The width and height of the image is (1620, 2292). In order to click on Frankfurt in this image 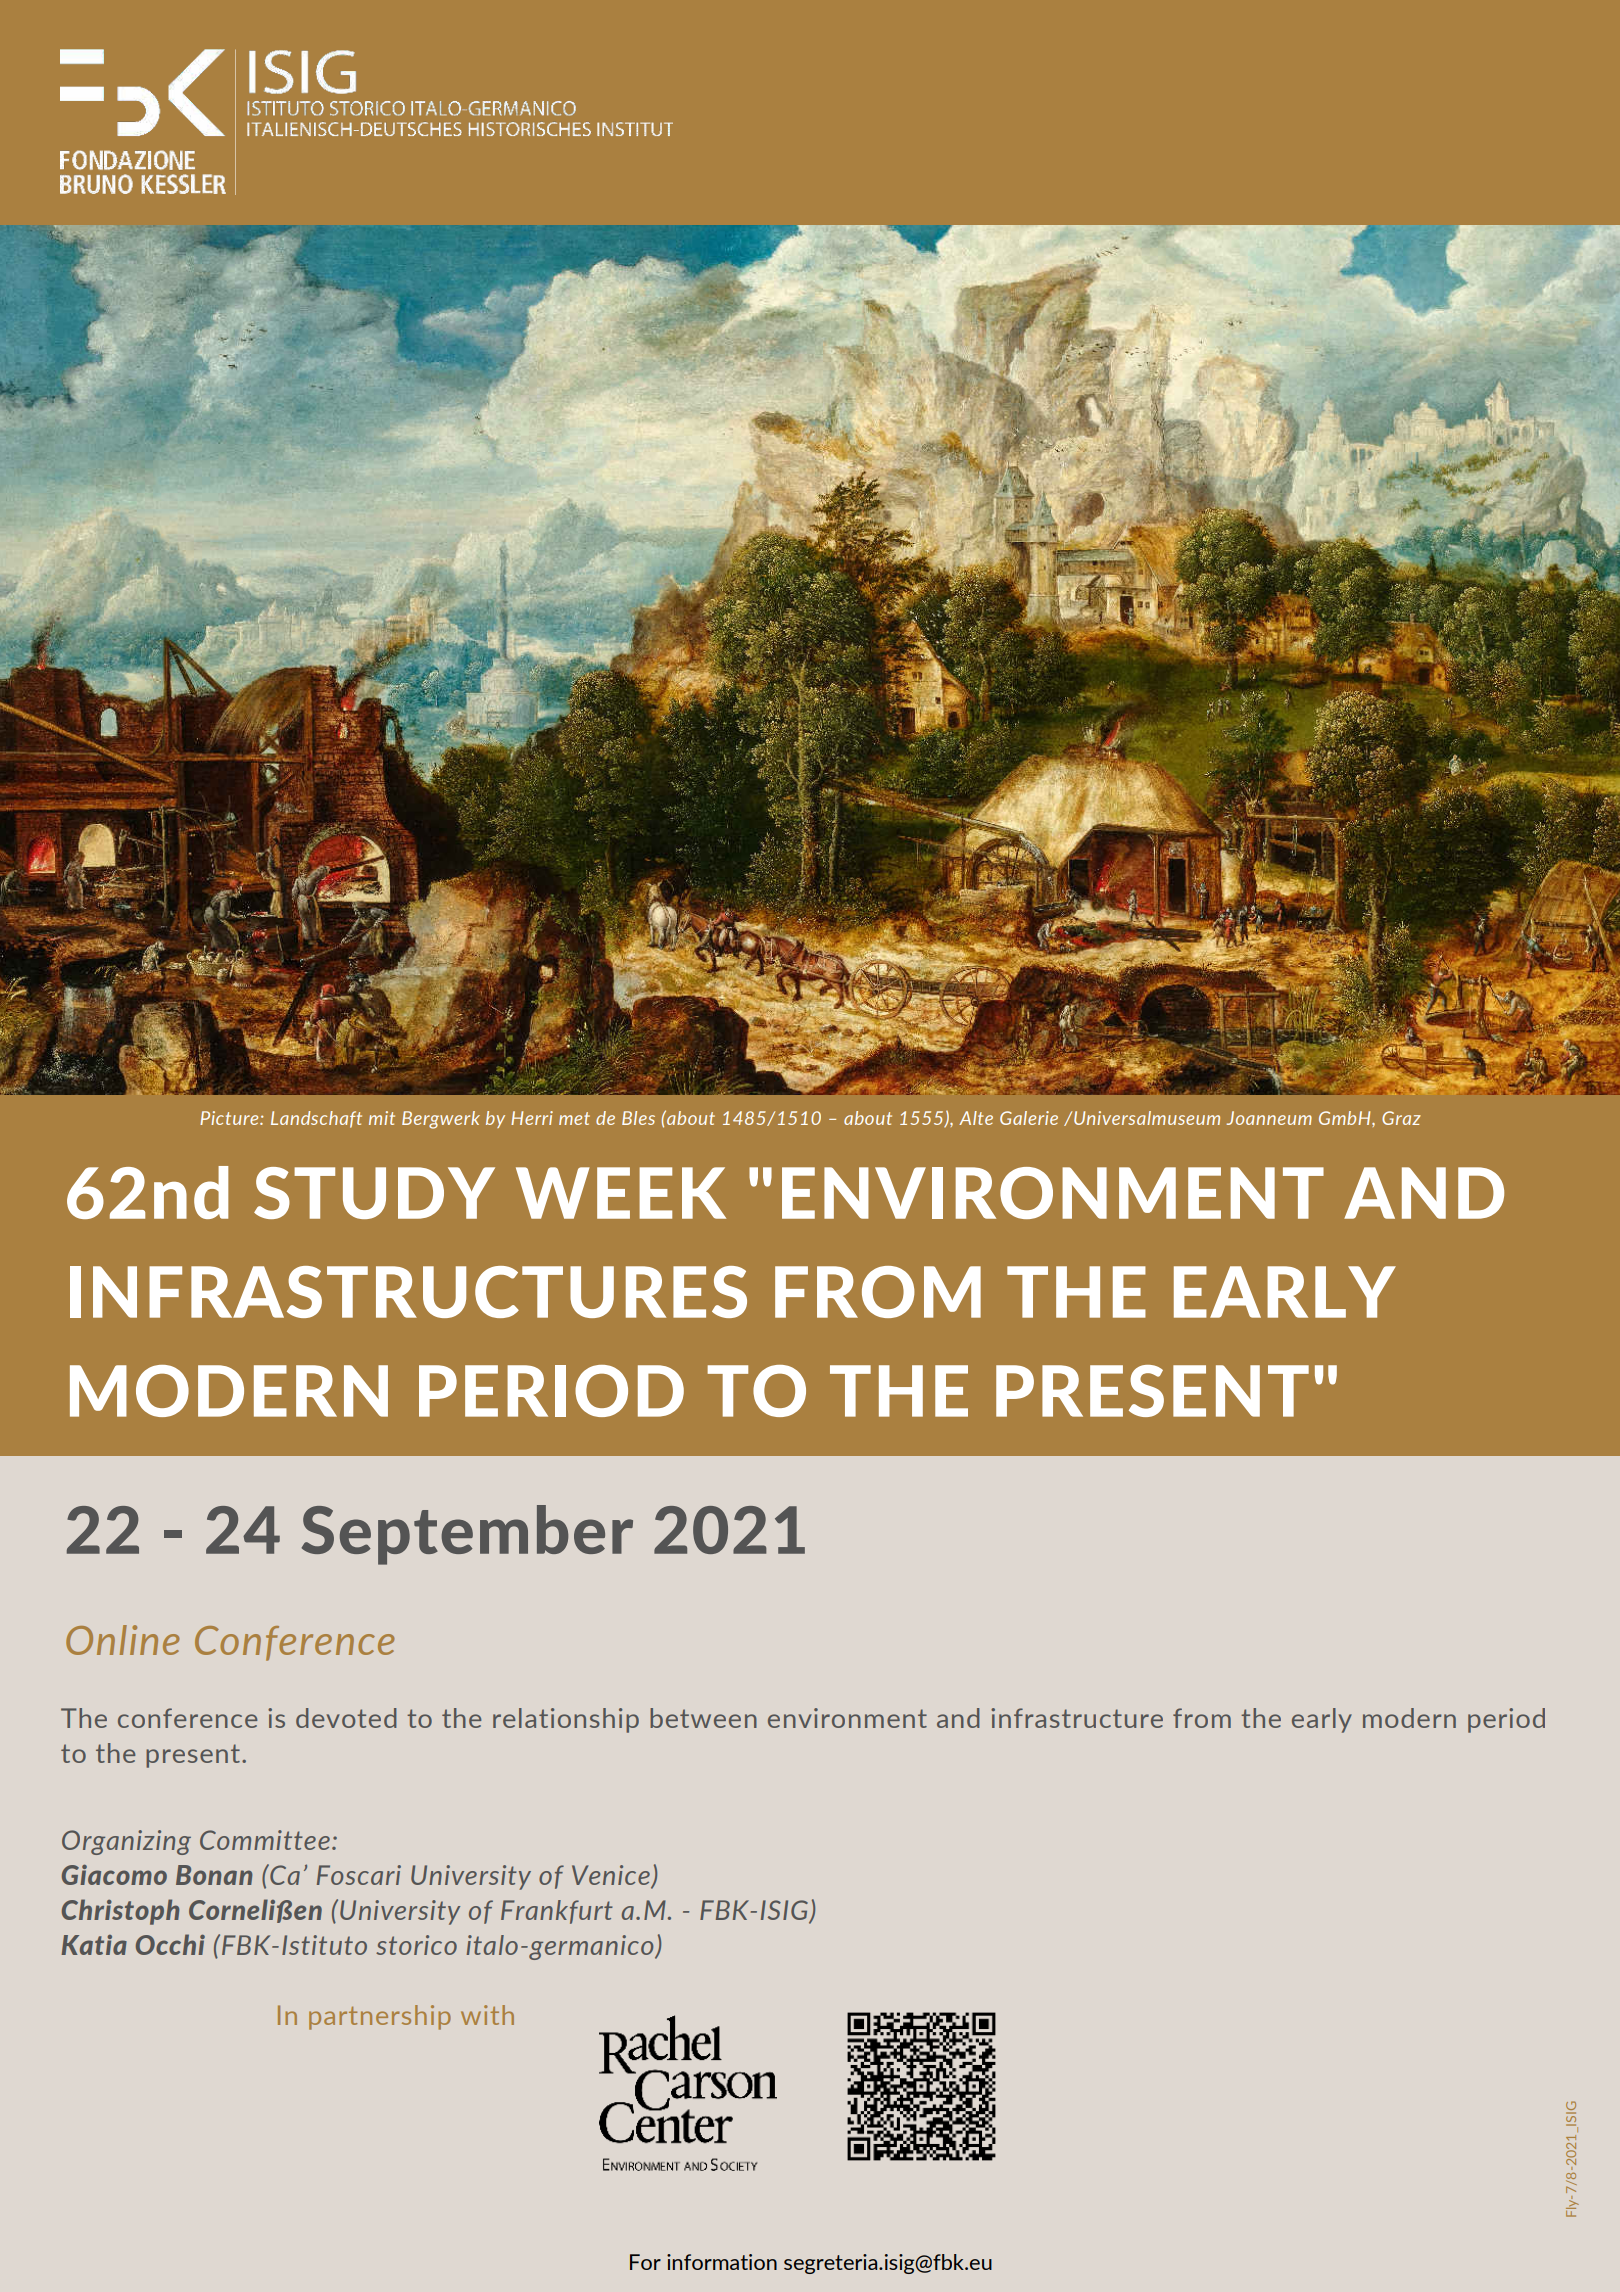, I will do `click(557, 1912)`.
